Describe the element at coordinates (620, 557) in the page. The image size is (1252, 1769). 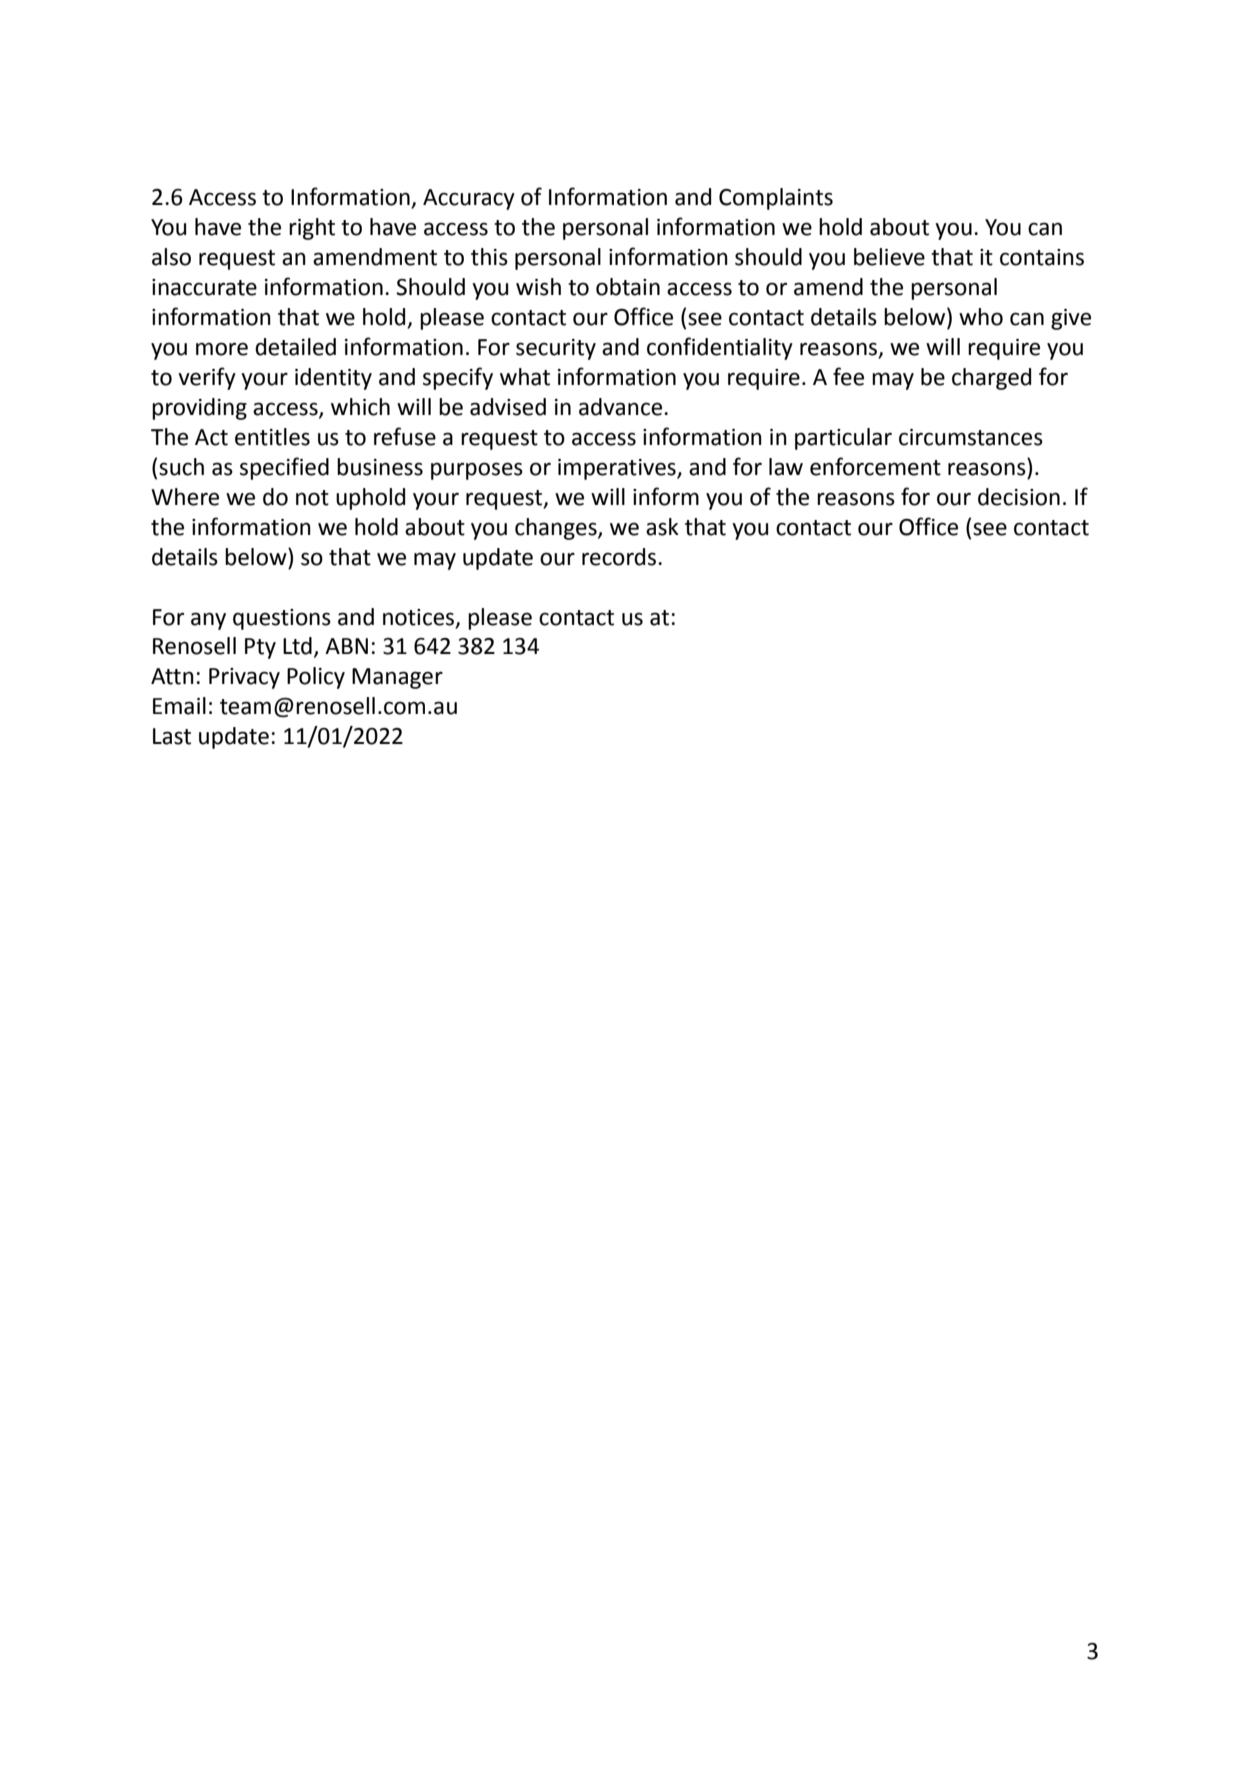
I see `records` at that location.
